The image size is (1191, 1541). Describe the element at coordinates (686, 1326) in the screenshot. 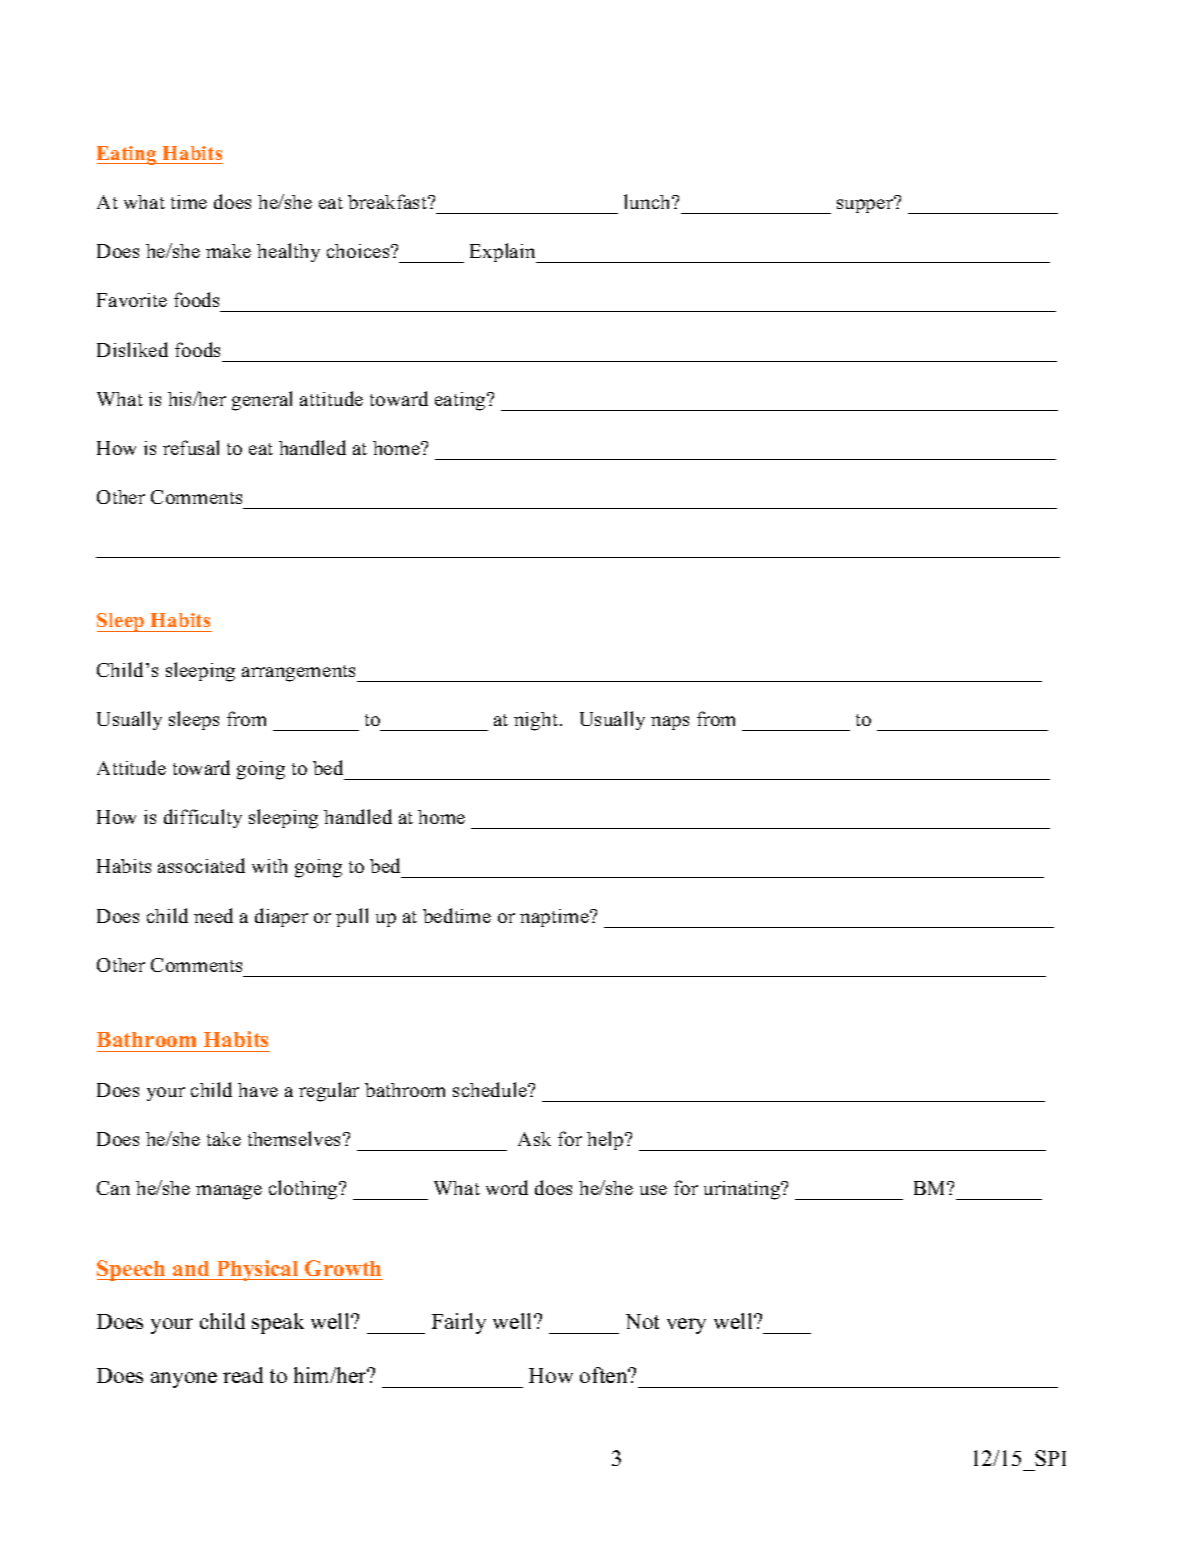

I see `very` at that location.
